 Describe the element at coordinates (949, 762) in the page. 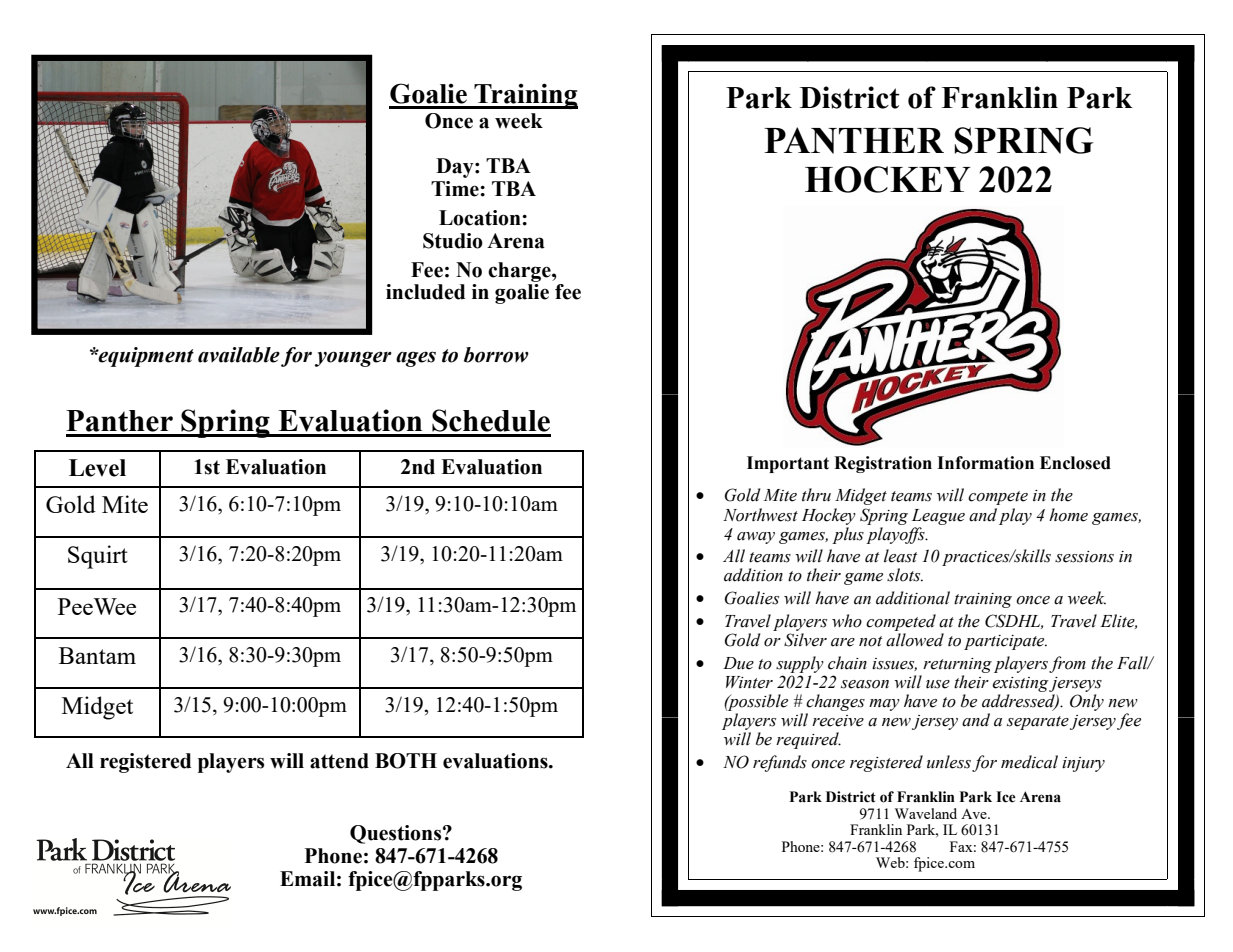

I see `unless` at that location.
